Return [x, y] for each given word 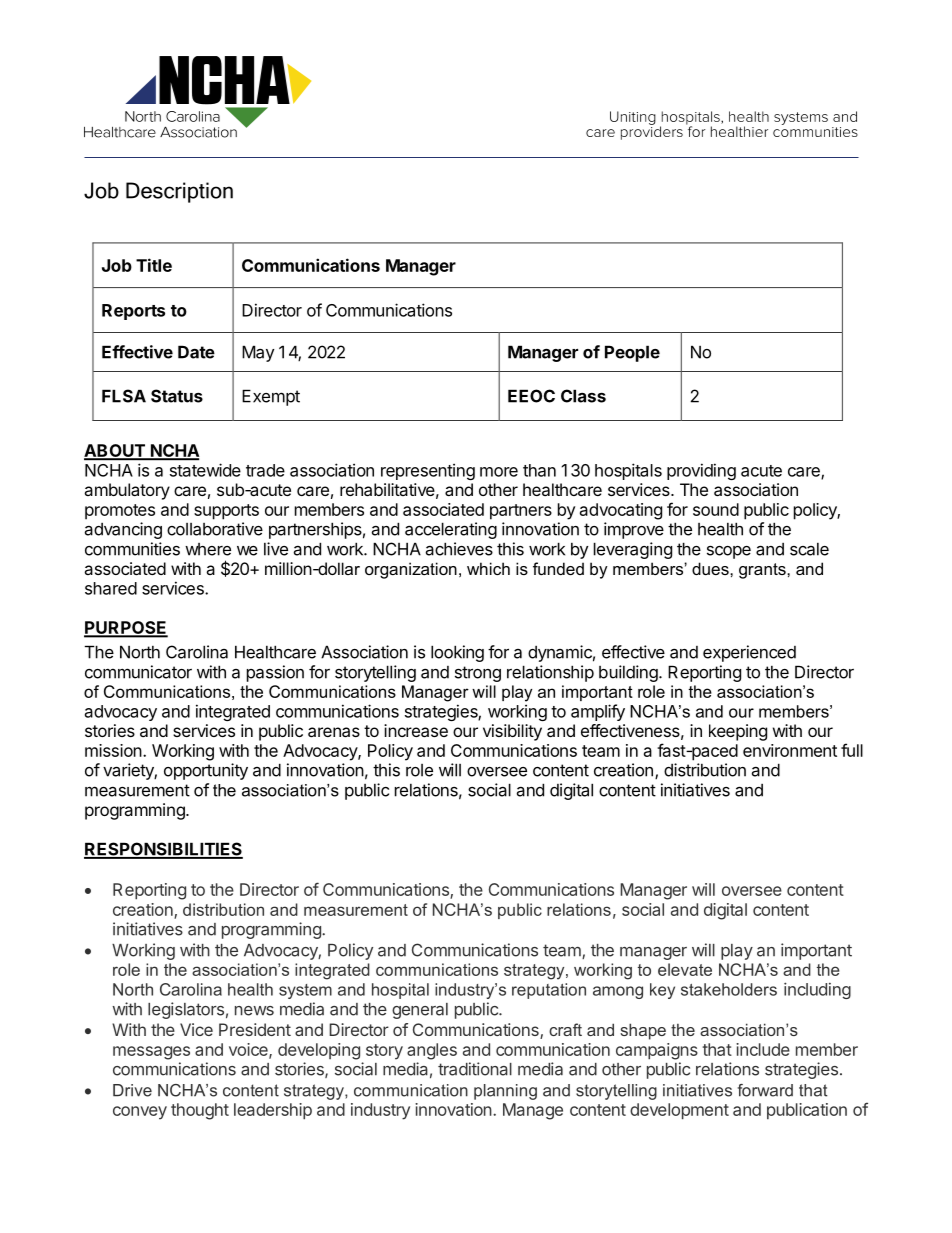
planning [505, 1092]
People [632, 353]
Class [583, 396]
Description [179, 192]
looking [457, 653]
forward [765, 1090]
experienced [749, 653]
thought [200, 1111]
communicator [138, 672]
